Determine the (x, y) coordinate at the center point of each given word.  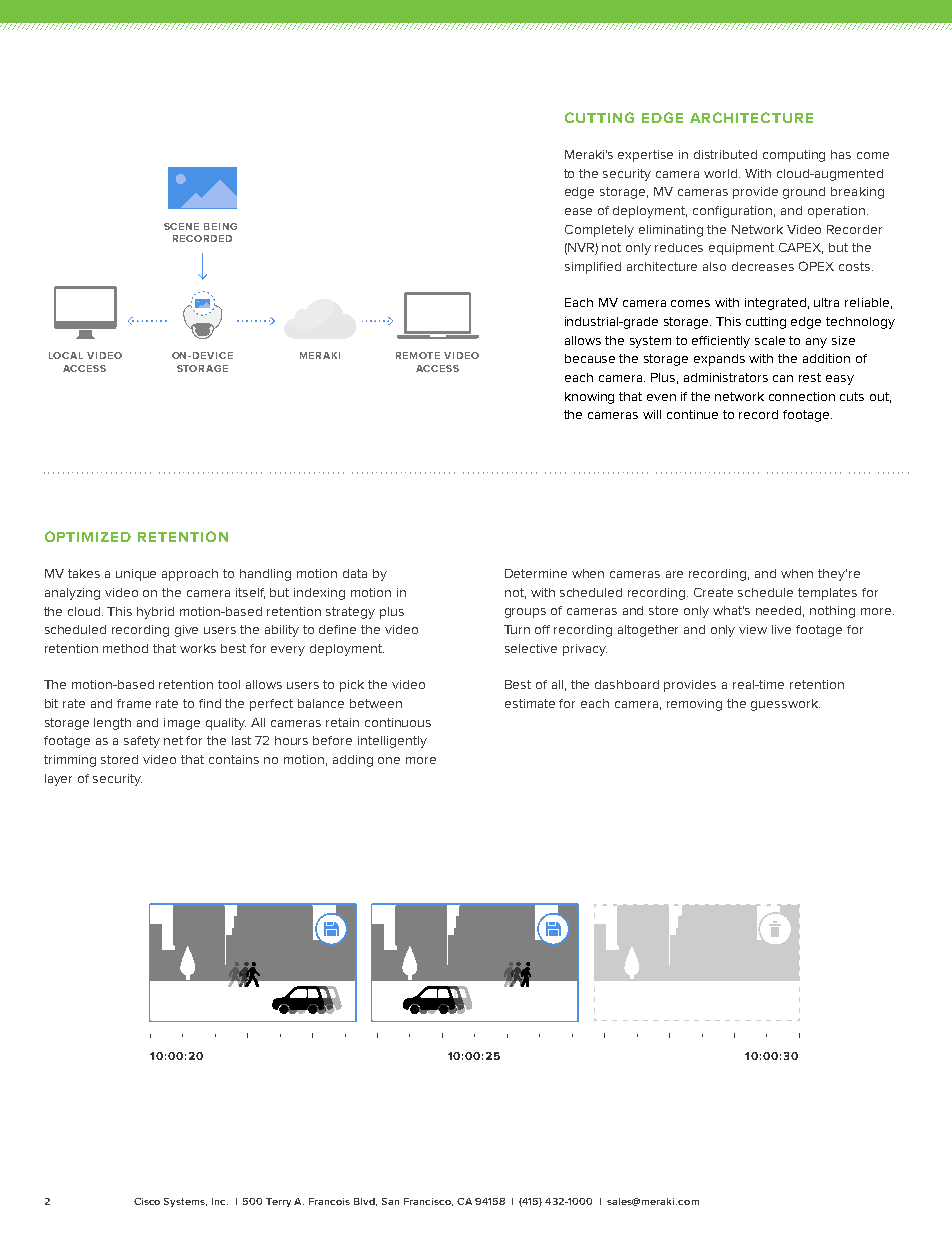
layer (58, 780)
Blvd (365, 1202)
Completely (599, 231)
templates (827, 594)
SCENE (181, 226)
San (390, 1201)
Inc (220, 1201)
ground (804, 193)
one (389, 760)
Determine (536, 573)
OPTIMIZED (88, 536)
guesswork (785, 705)
